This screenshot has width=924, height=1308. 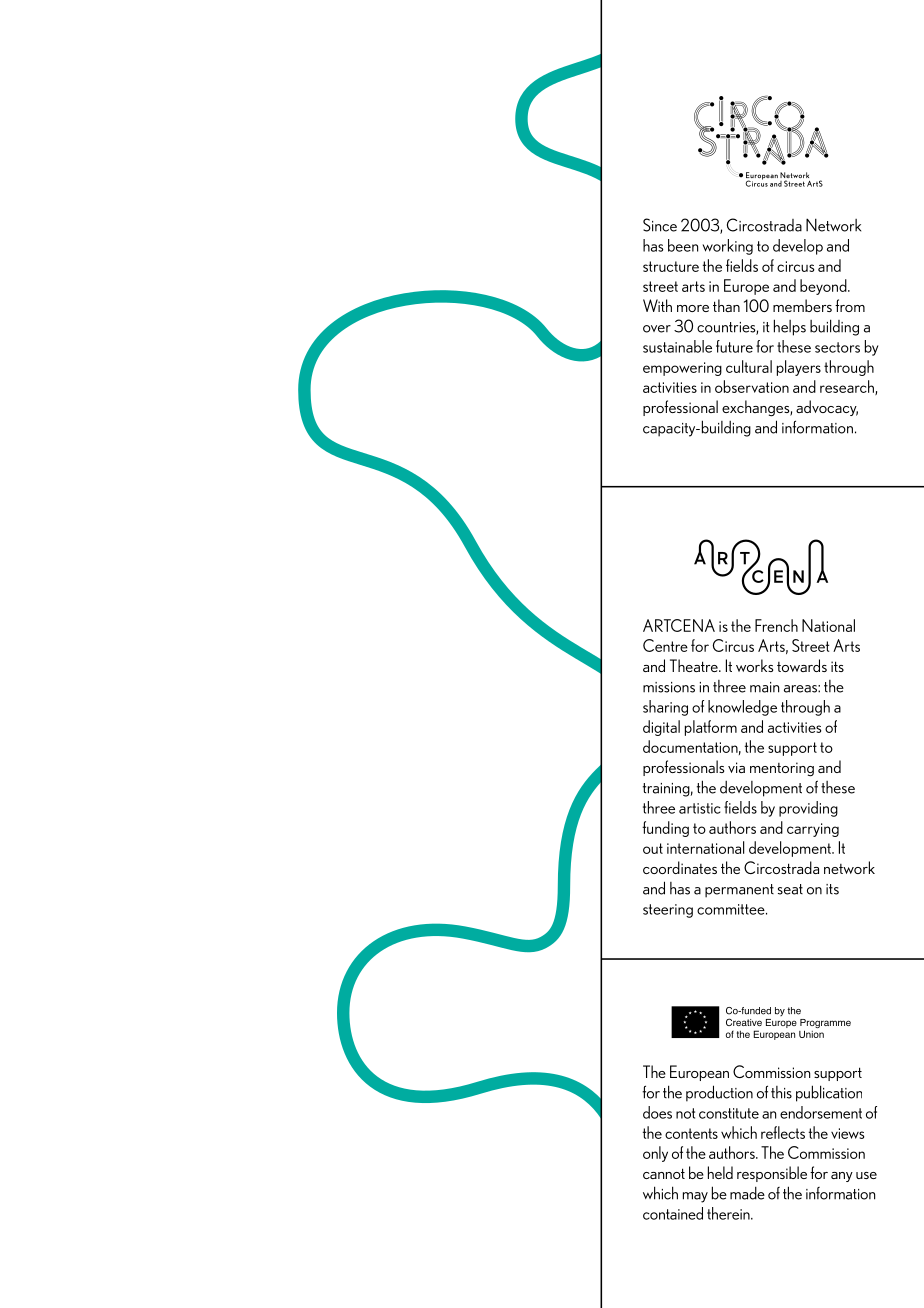 What do you see at coordinates (727, 247) in the screenshot?
I see `working` at bounding box center [727, 247].
